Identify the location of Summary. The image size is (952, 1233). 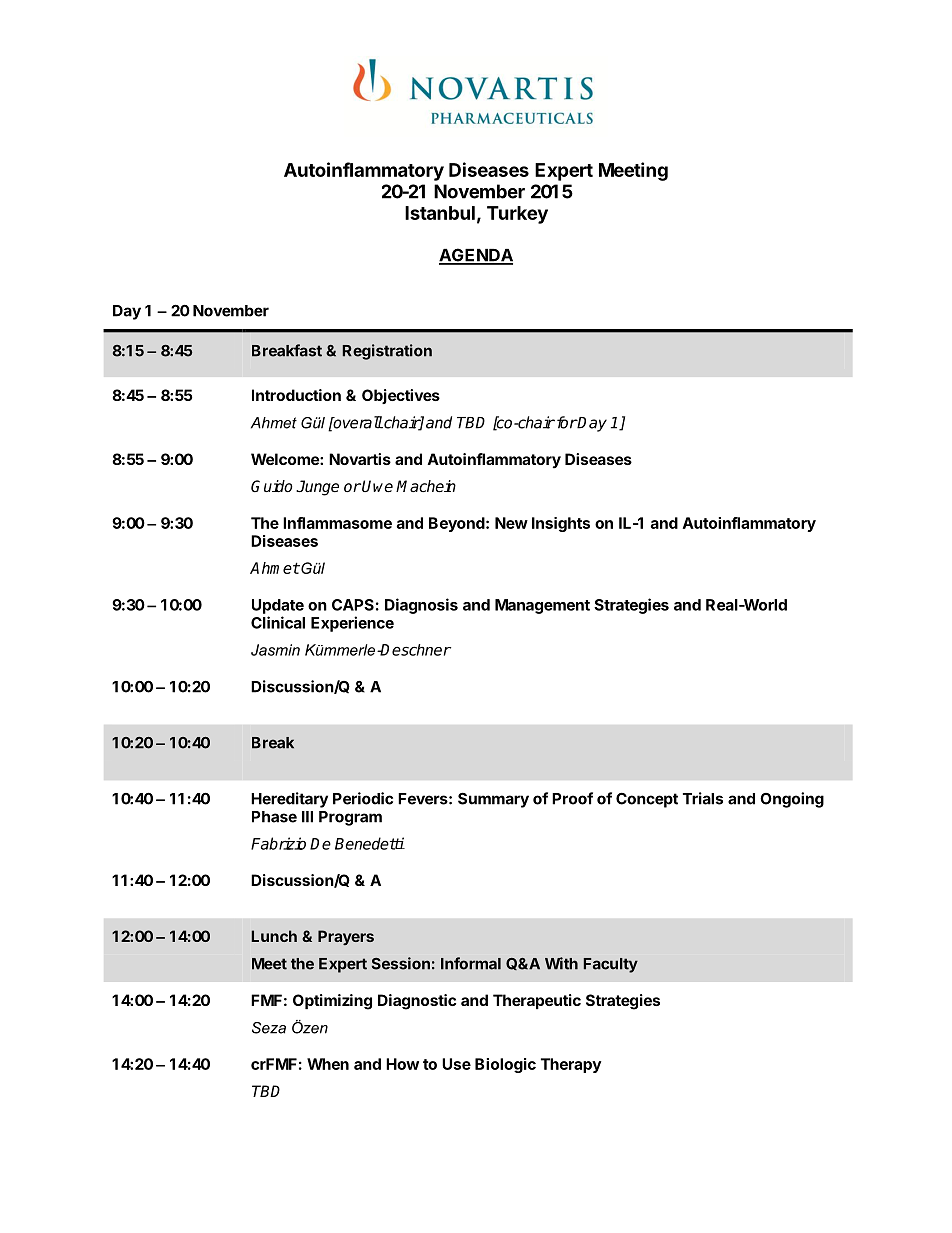
(493, 800).
